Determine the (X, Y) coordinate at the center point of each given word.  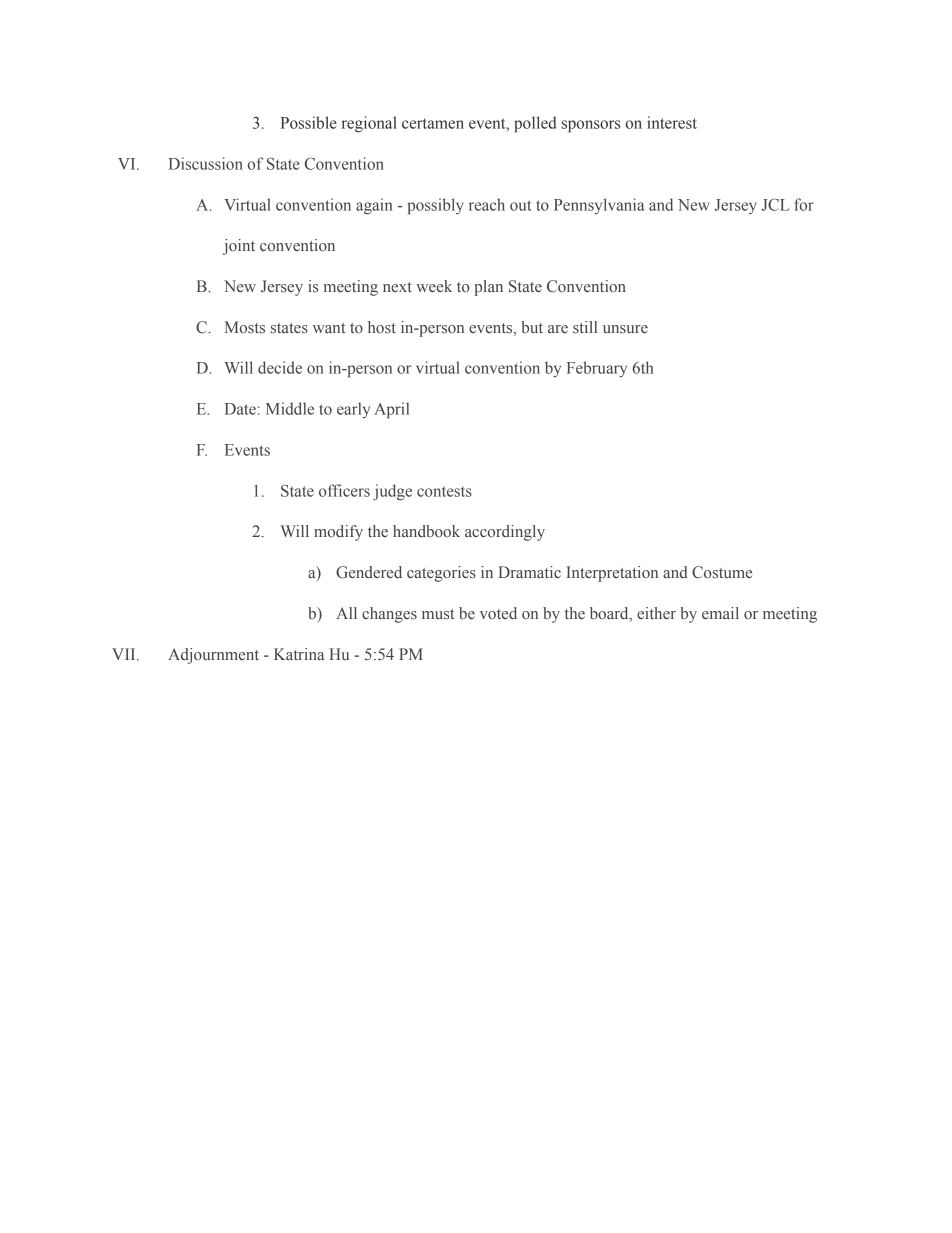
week (434, 286)
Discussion (206, 163)
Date (240, 409)
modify (338, 533)
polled (535, 124)
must (438, 614)
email (720, 613)
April (391, 410)
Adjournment (213, 656)
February (597, 369)
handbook (426, 531)
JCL (775, 204)
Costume (722, 572)
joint (239, 247)
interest (672, 122)
